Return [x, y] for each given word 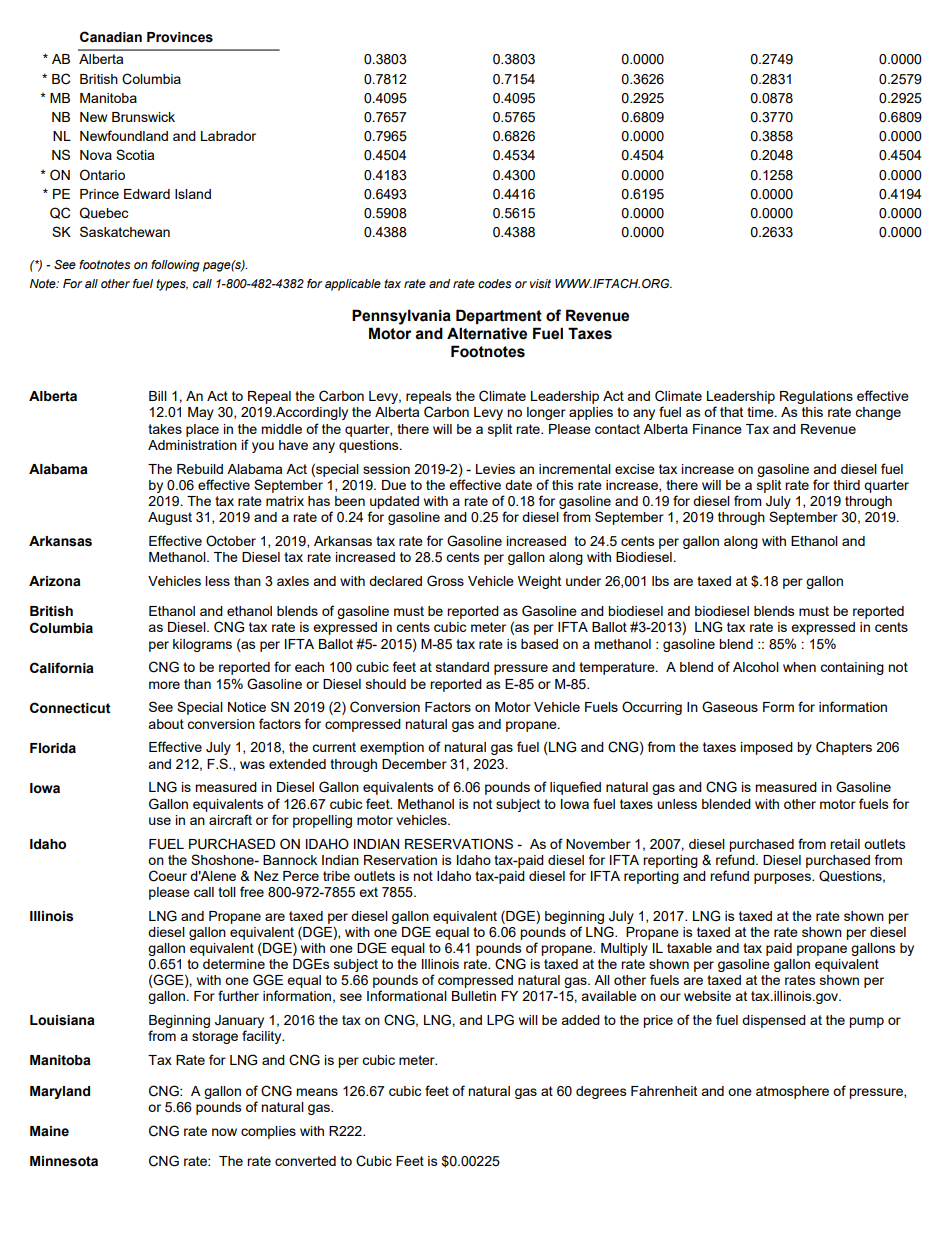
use [160, 821]
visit [540, 283]
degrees [601, 1092]
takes [165, 429]
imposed [767, 748]
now [224, 1132]
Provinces [180, 37]
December [414, 764]
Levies [495, 469]
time [761, 412]
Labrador [228, 136]
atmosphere [792, 1092]
